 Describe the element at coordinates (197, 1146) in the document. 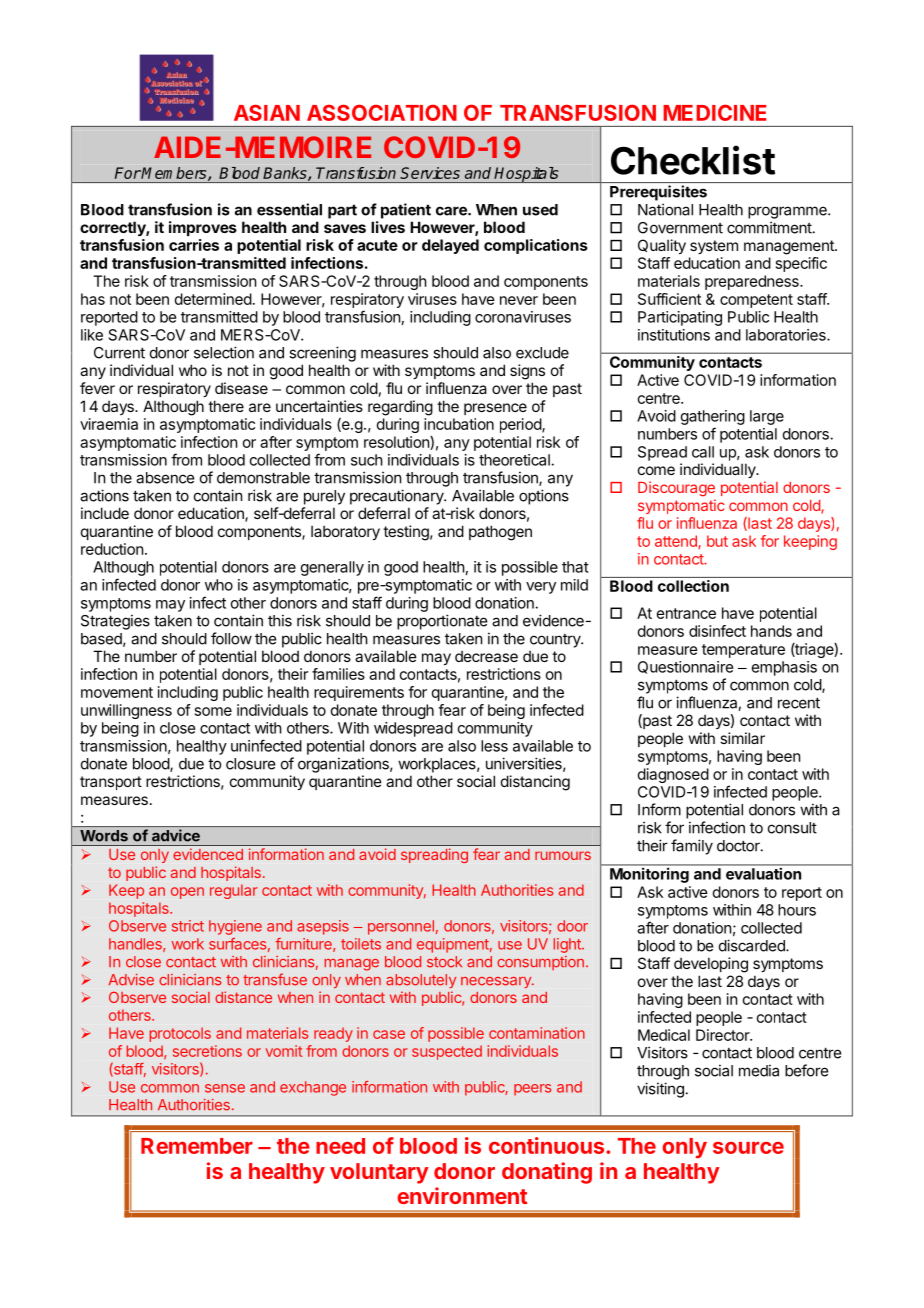

I see `Remember` at that location.
